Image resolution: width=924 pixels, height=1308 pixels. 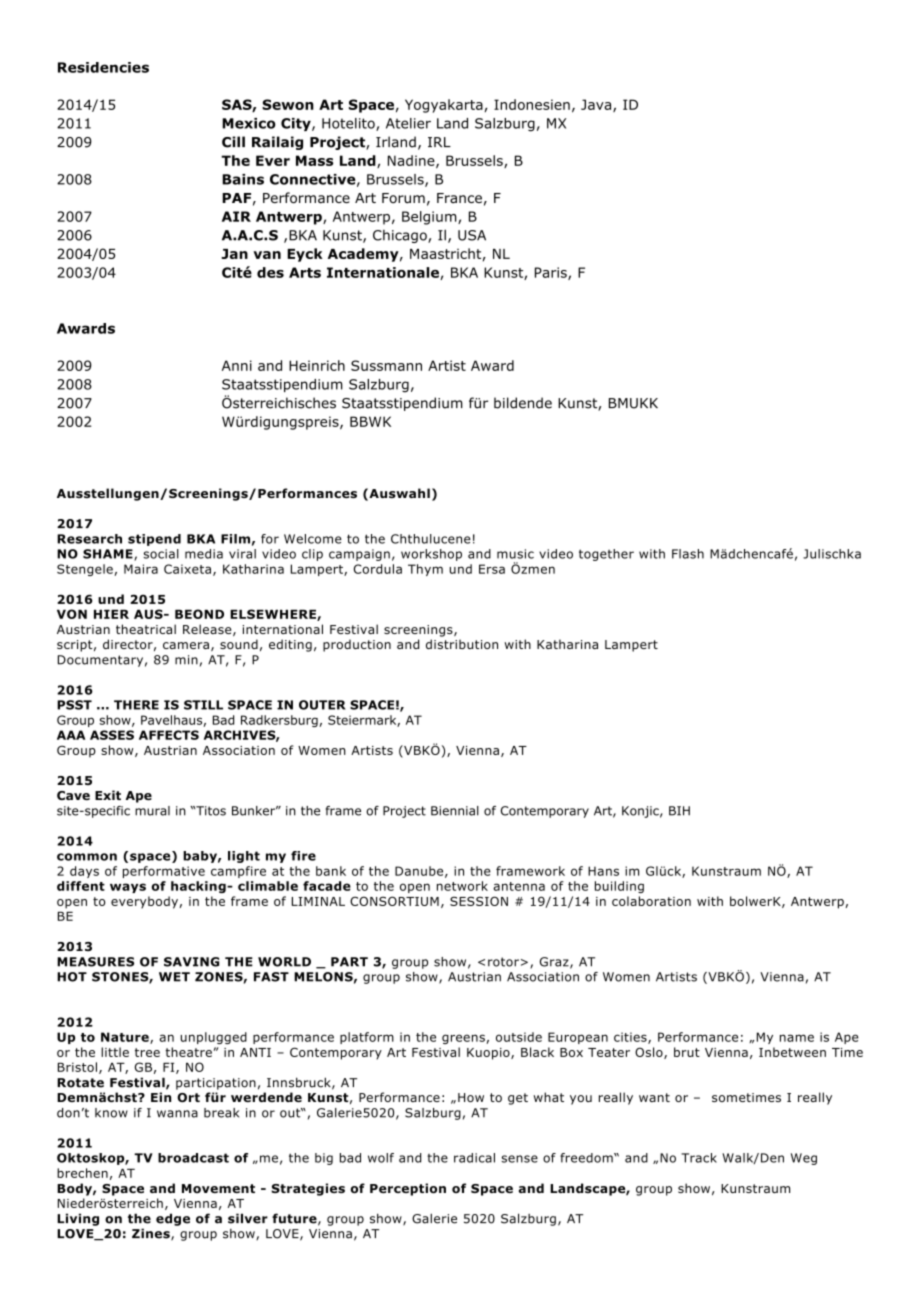 I want to click on edge, so click(x=173, y=1219).
